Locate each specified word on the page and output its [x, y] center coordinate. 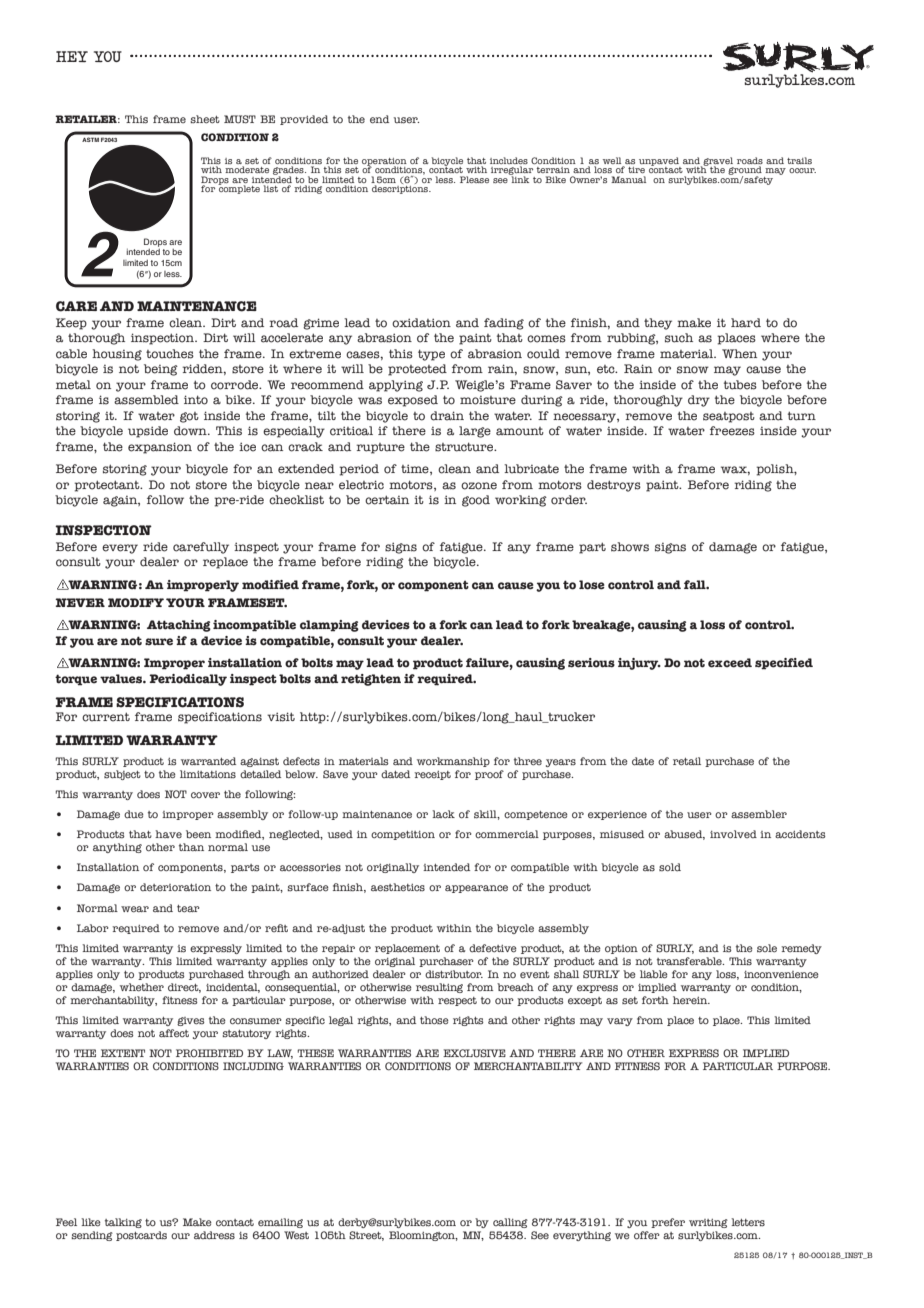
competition [403, 835]
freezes [732, 431]
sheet [205, 119]
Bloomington [423, 1236]
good [476, 501]
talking [123, 1223]
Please [474, 179]
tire [636, 170]
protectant [108, 486]
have [168, 834]
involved [733, 834]
